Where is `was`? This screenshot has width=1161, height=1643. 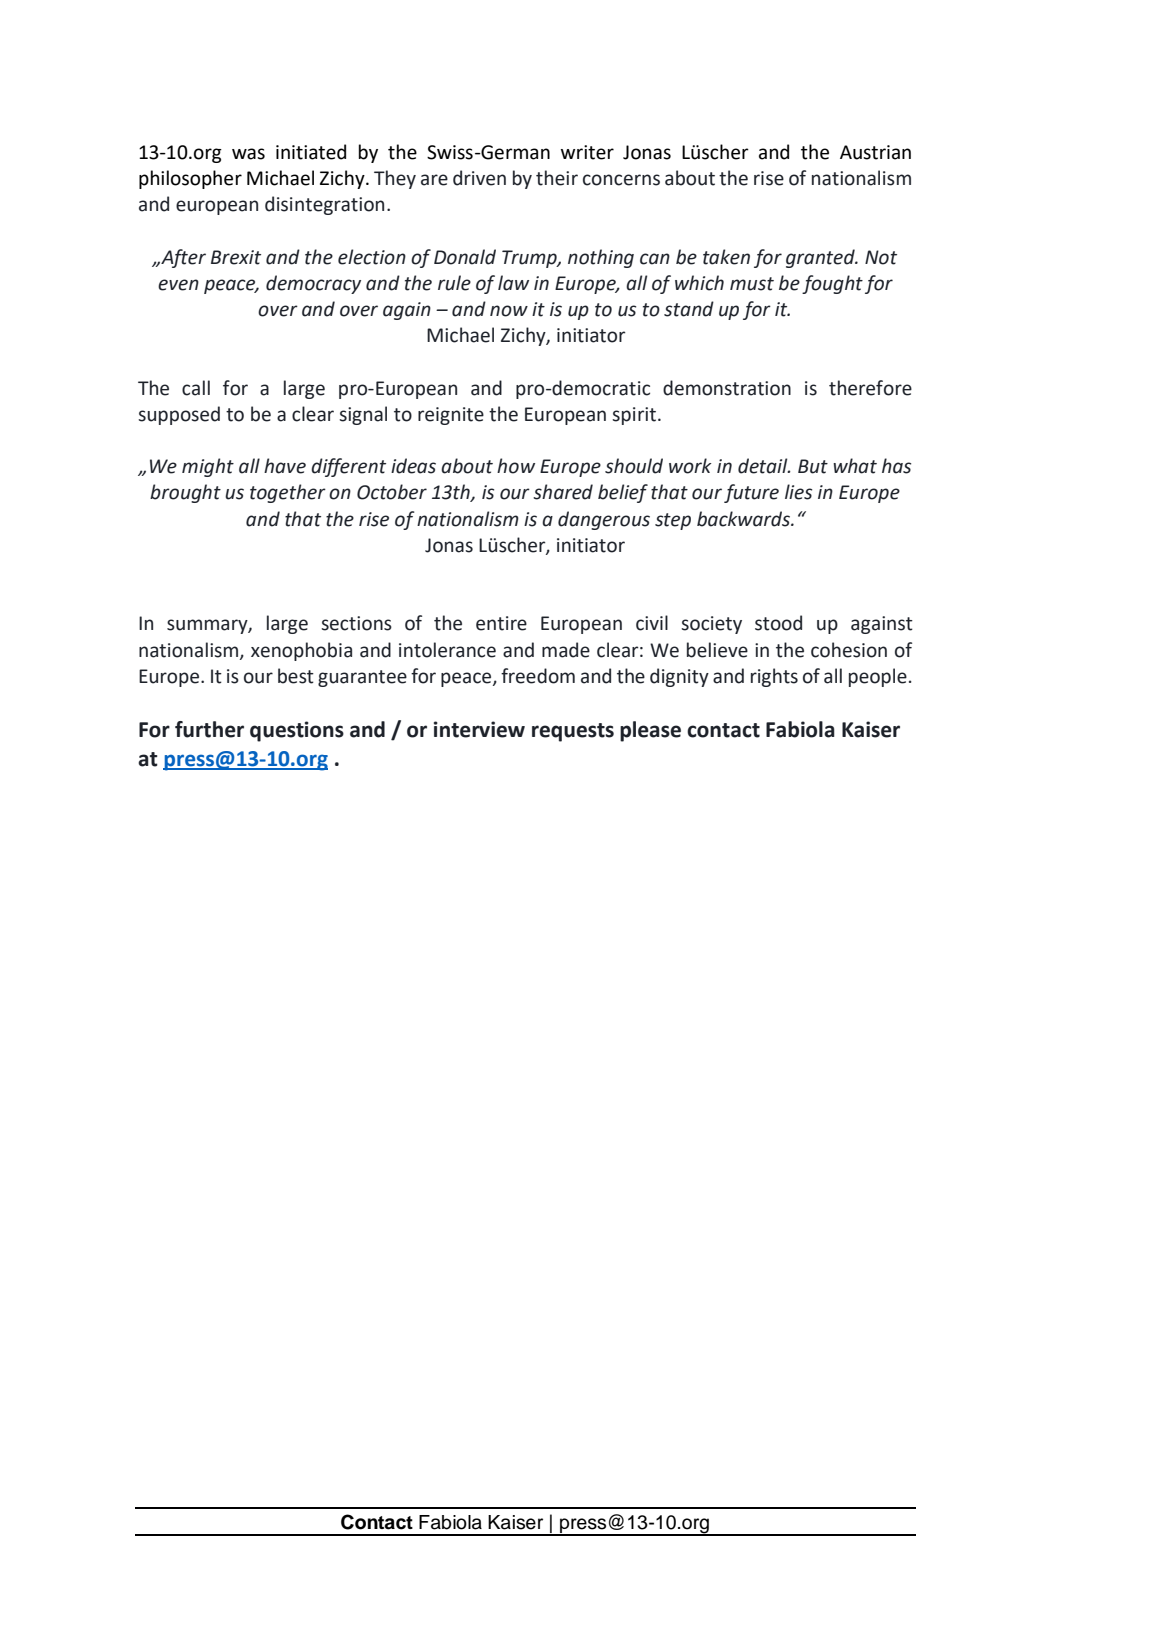 was is located at coordinates (248, 154).
